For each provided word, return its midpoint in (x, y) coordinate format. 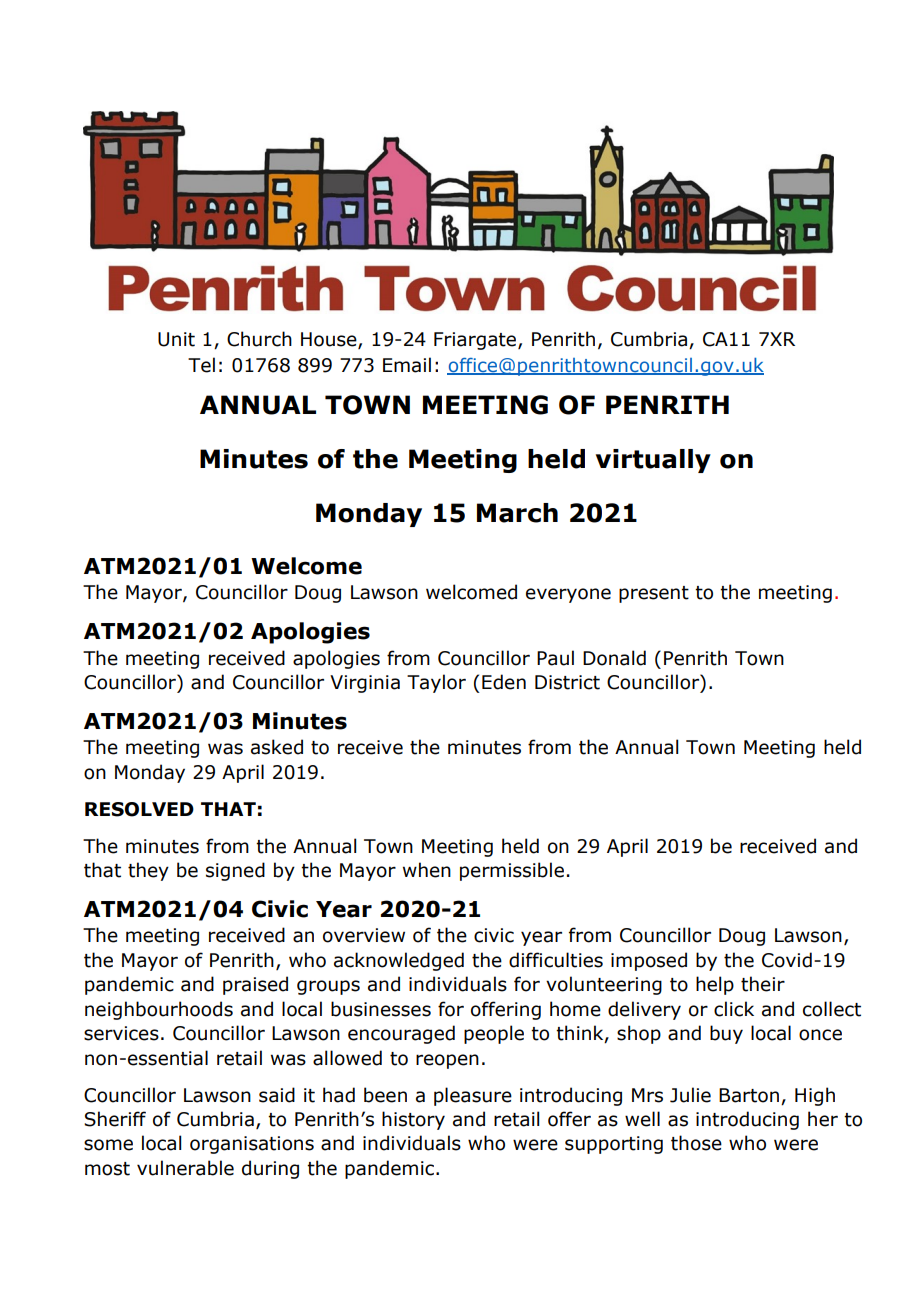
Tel (201, 365)
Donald (614, 658)
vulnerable (185, 1168)
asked (277, 747)
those (696, 1143)
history (413, 1120)
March (517, 513)
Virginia (365, 684)
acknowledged (399, 961)
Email (407, 365)
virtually (653, 461)
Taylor (436, 683)
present (654, 594)
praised (255, 985)
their (763, 984)
